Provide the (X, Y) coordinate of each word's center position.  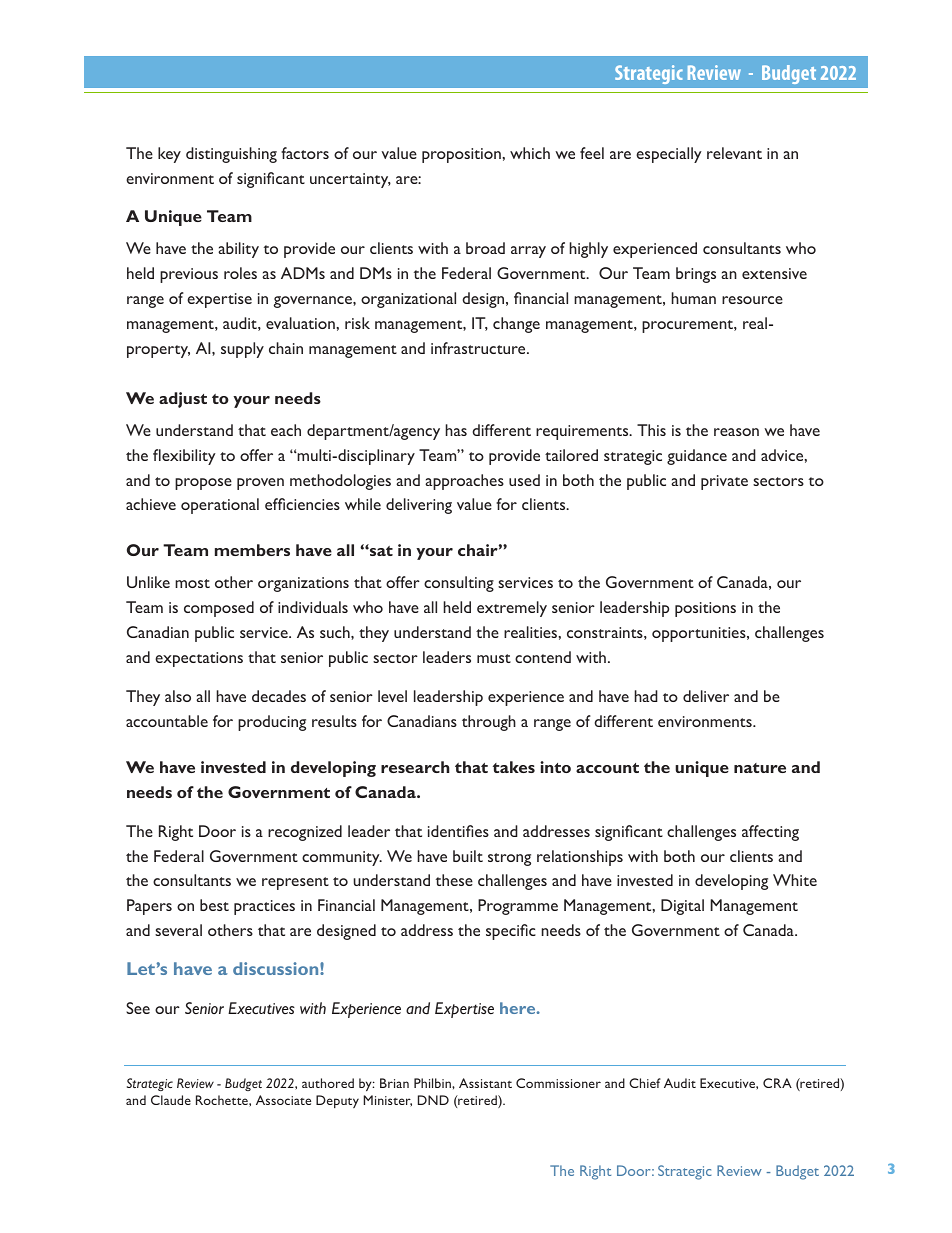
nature (760, 768)
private (724, 482)
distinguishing (231, 155)
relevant (734, 153)
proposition (462, 155)
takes (514, 767)
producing (272, 723)
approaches (464, 482)
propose (203, 484)
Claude (171, 1100)
